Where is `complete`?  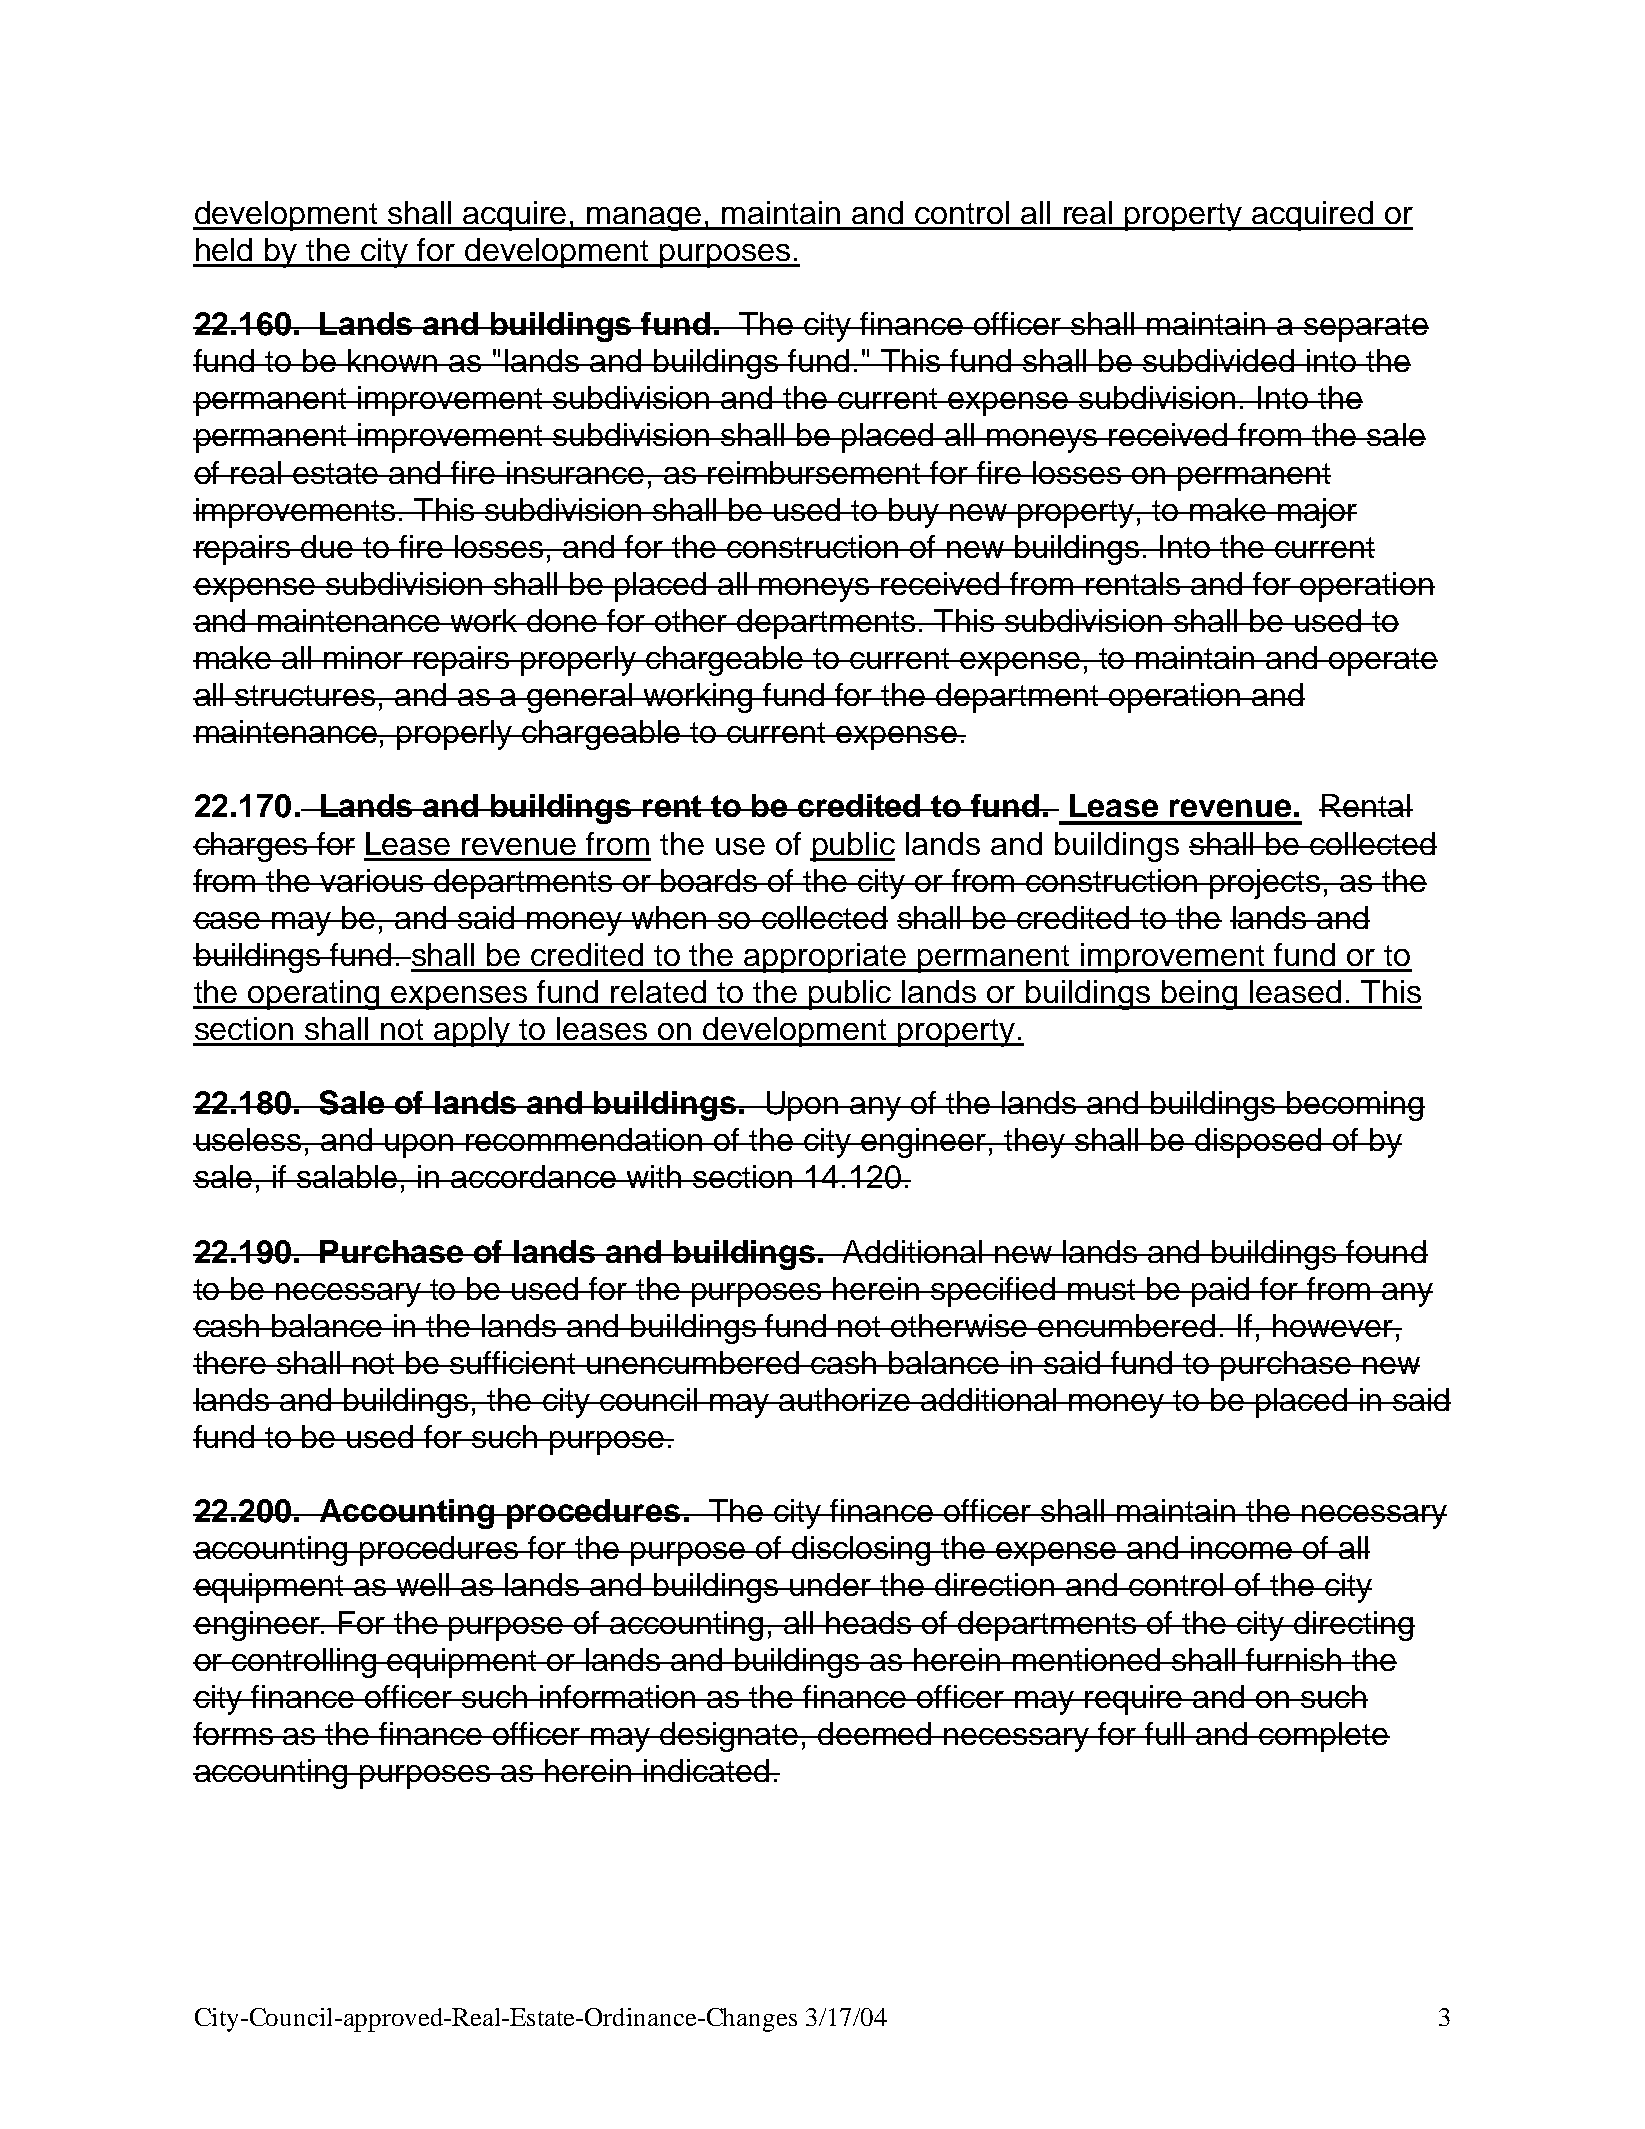
complete is located at coordinates (1323, 1737).
